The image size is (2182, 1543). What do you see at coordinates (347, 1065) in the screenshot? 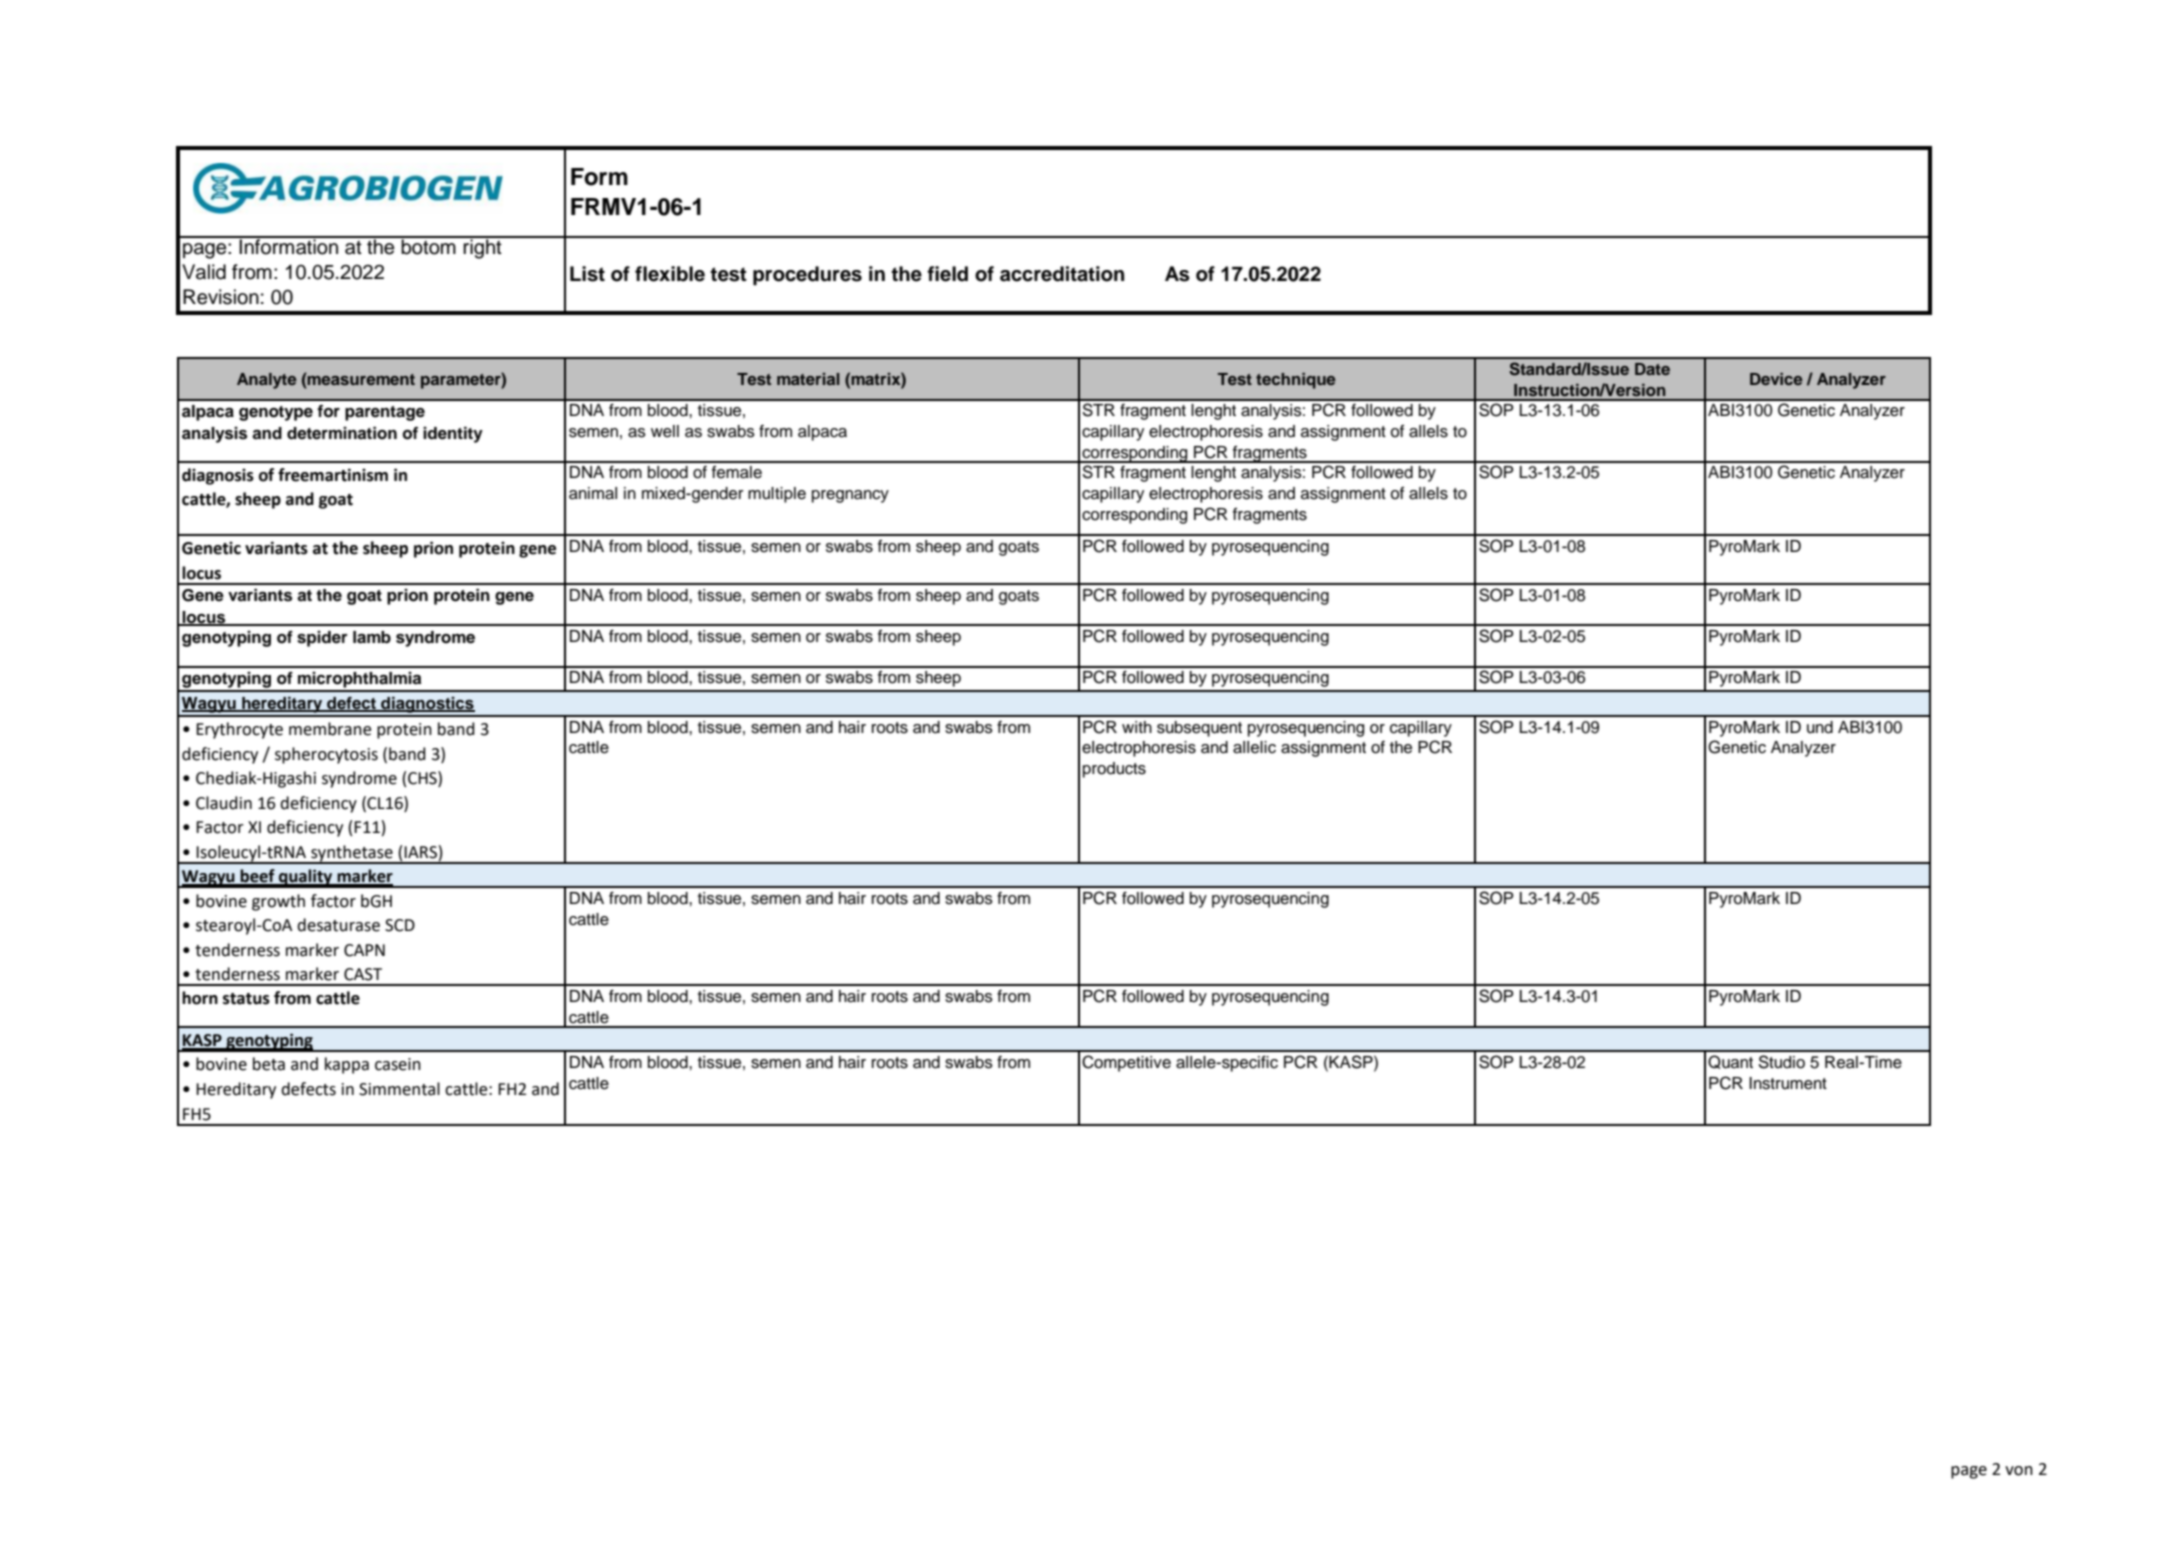
I see `kappa` at bounding box center [347, 1065].
